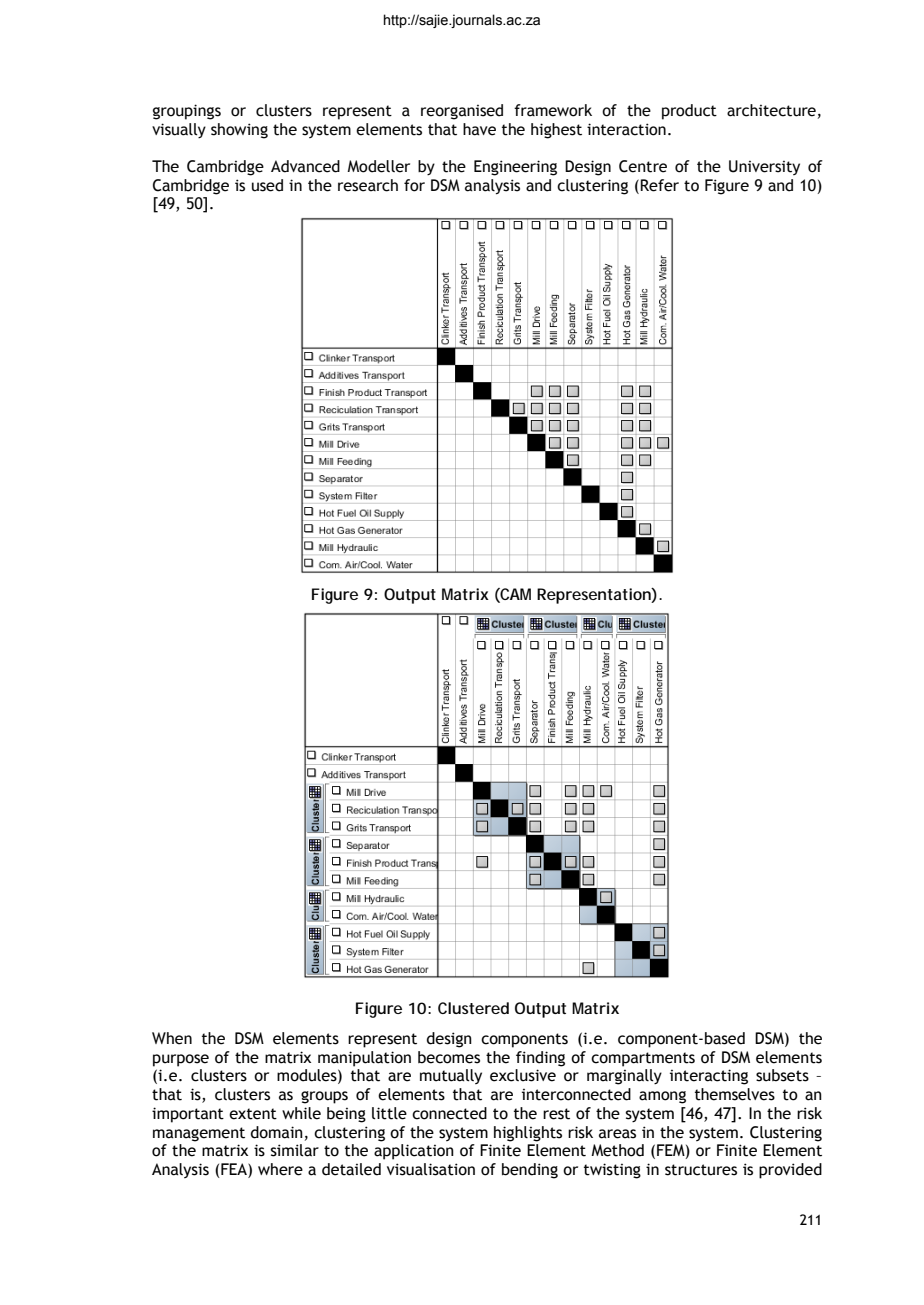  I want to click on for, so click(414, 185).
